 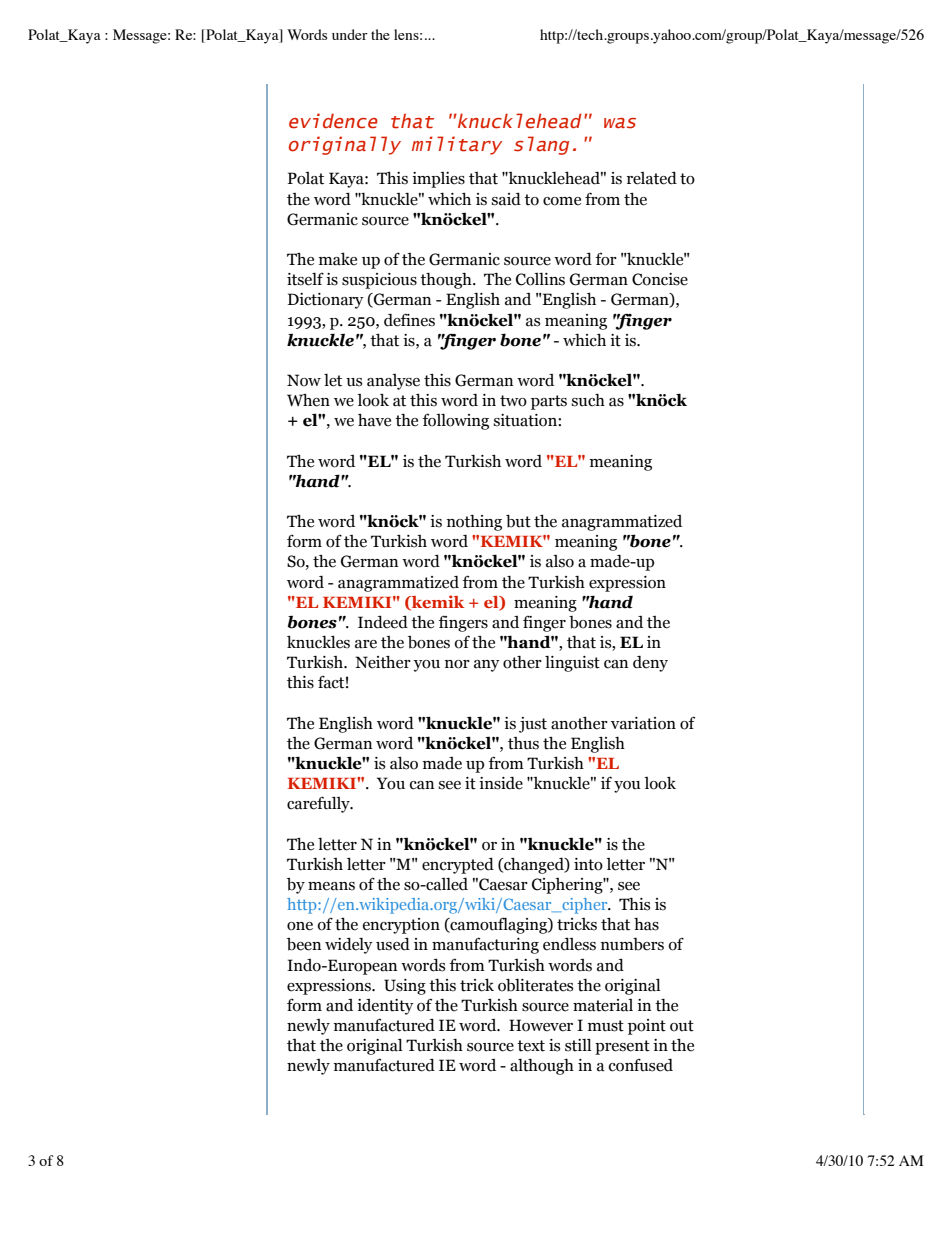 What do you see at coordinates (588, 400) in the image?
I see `such` at bounding box center [588, 400].
